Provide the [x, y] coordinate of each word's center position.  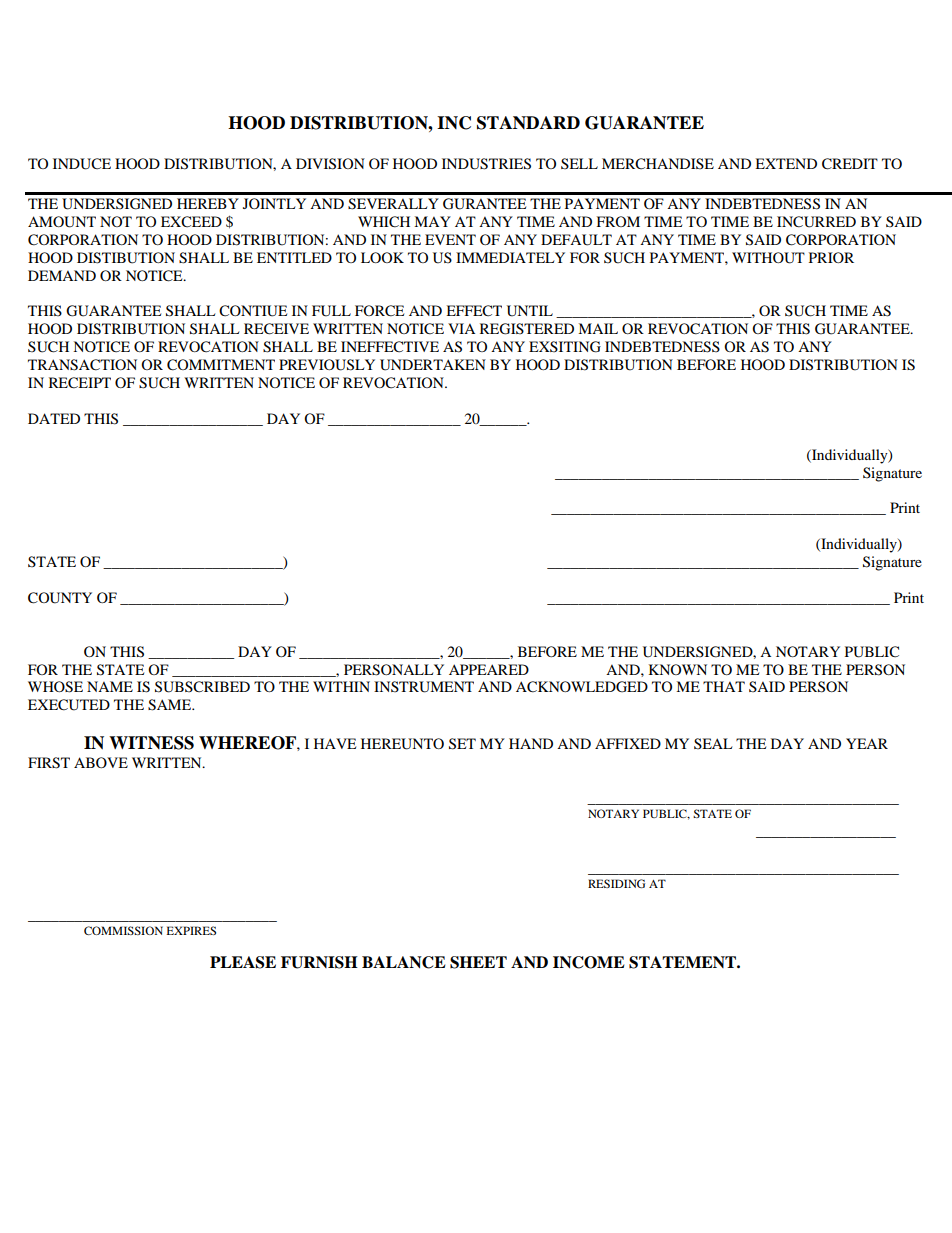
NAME [110, 686]
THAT [724, 686]
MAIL [598, 328]
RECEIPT [80, 383]
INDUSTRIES [486, 164]
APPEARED [489, 669]
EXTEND [786, 163]
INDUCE [82, 164]
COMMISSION [123, 930]
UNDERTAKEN [433, 365]
